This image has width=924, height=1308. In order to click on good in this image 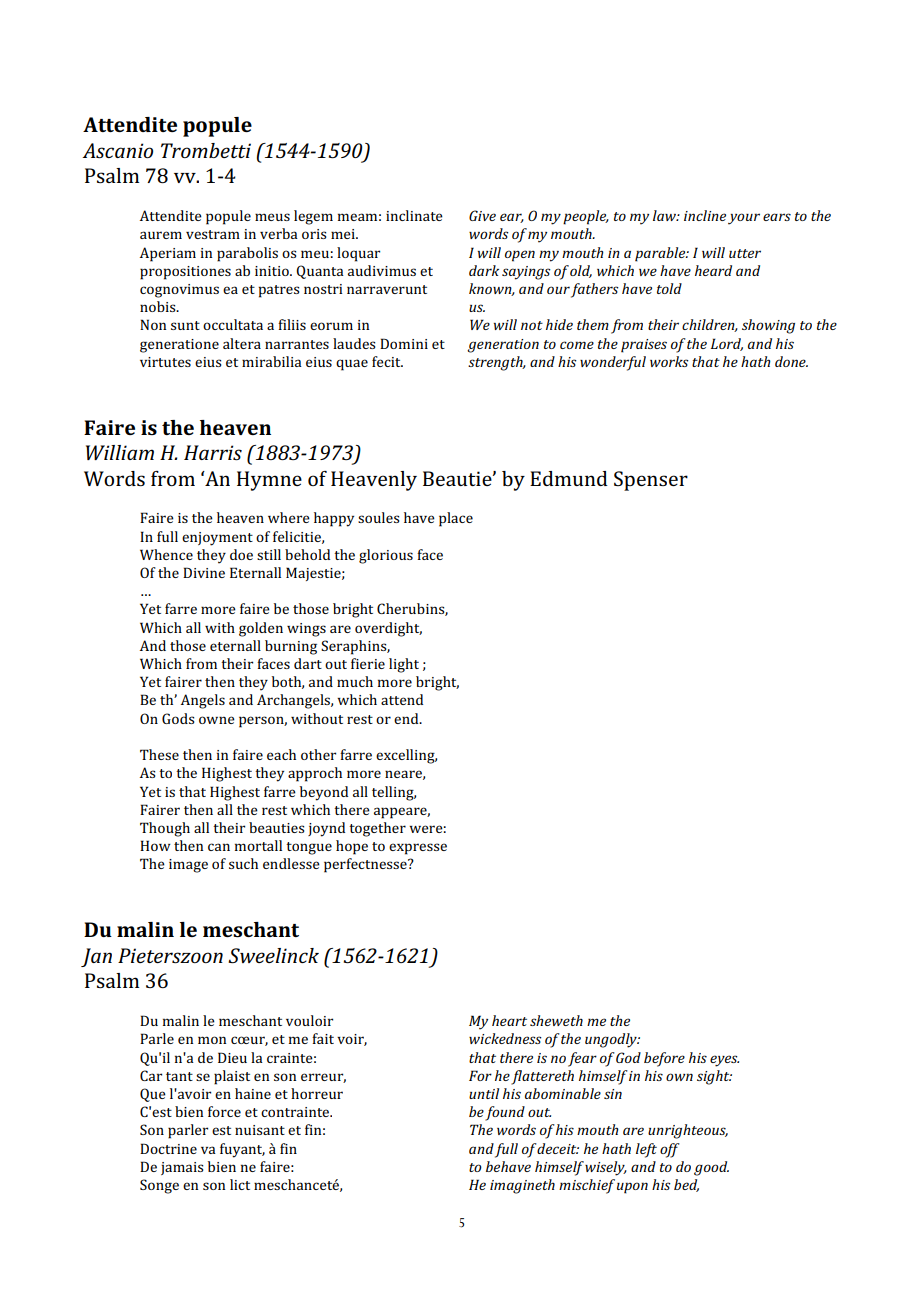, I will do `click(711, 1168)`.
